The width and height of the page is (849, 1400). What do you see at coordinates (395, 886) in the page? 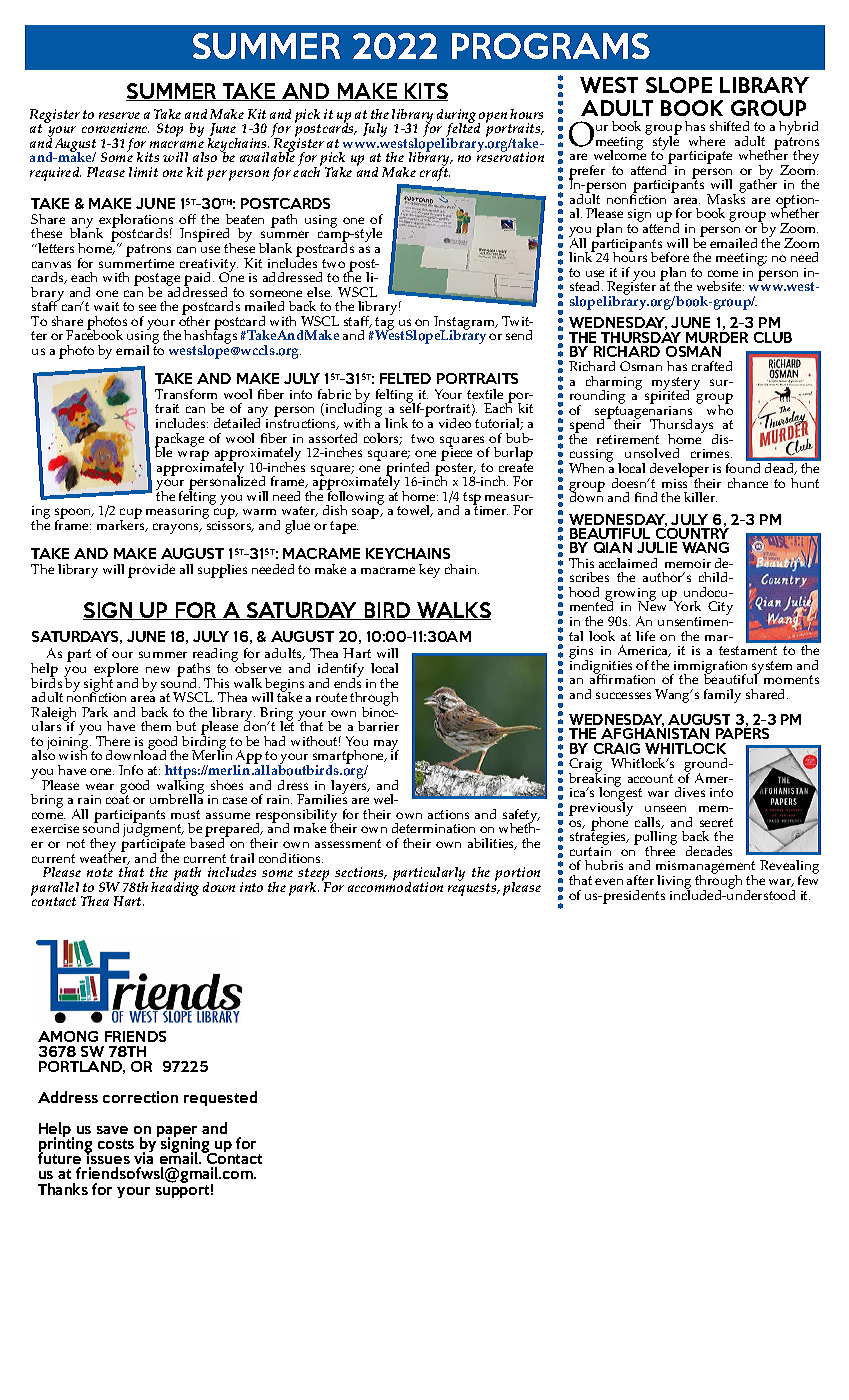
I see `accommodation` at bounding box center [395, 886].
